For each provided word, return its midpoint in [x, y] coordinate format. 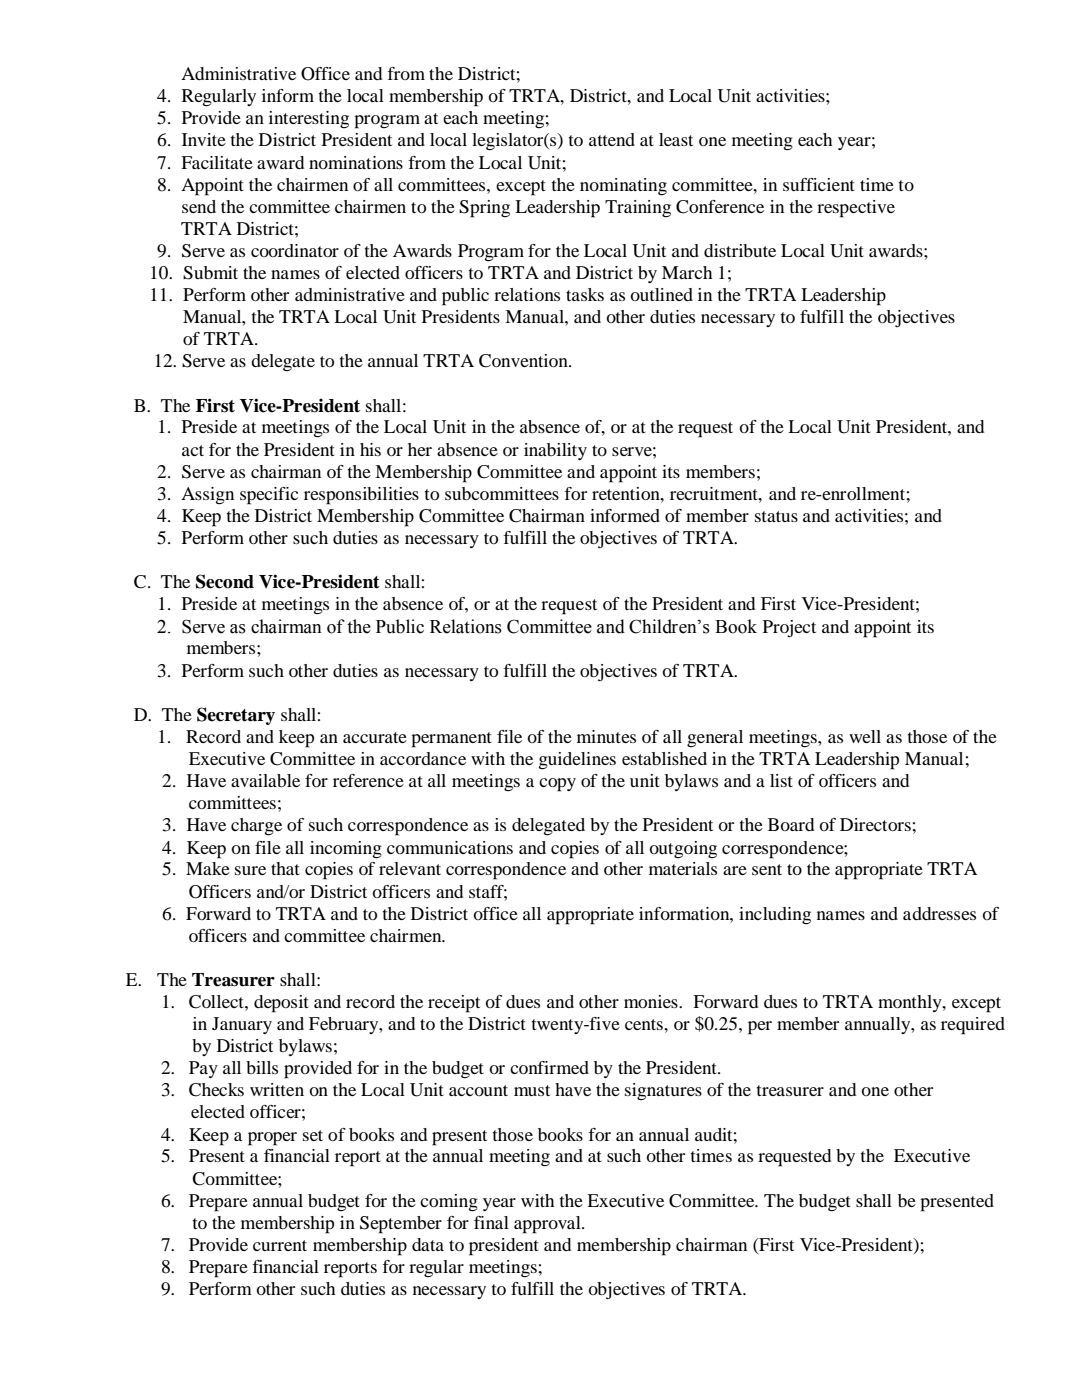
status [776, 516]
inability [555, 451]
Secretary [236, 716]
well [865, 736]
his [370, 449]
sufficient [819, 184]
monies [652, 1001]
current [280, 1245]
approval [548, 1225]
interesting [309, 119]
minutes [606, 736]
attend [612, 139]
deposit [281, 1004]
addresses [939, 913]
